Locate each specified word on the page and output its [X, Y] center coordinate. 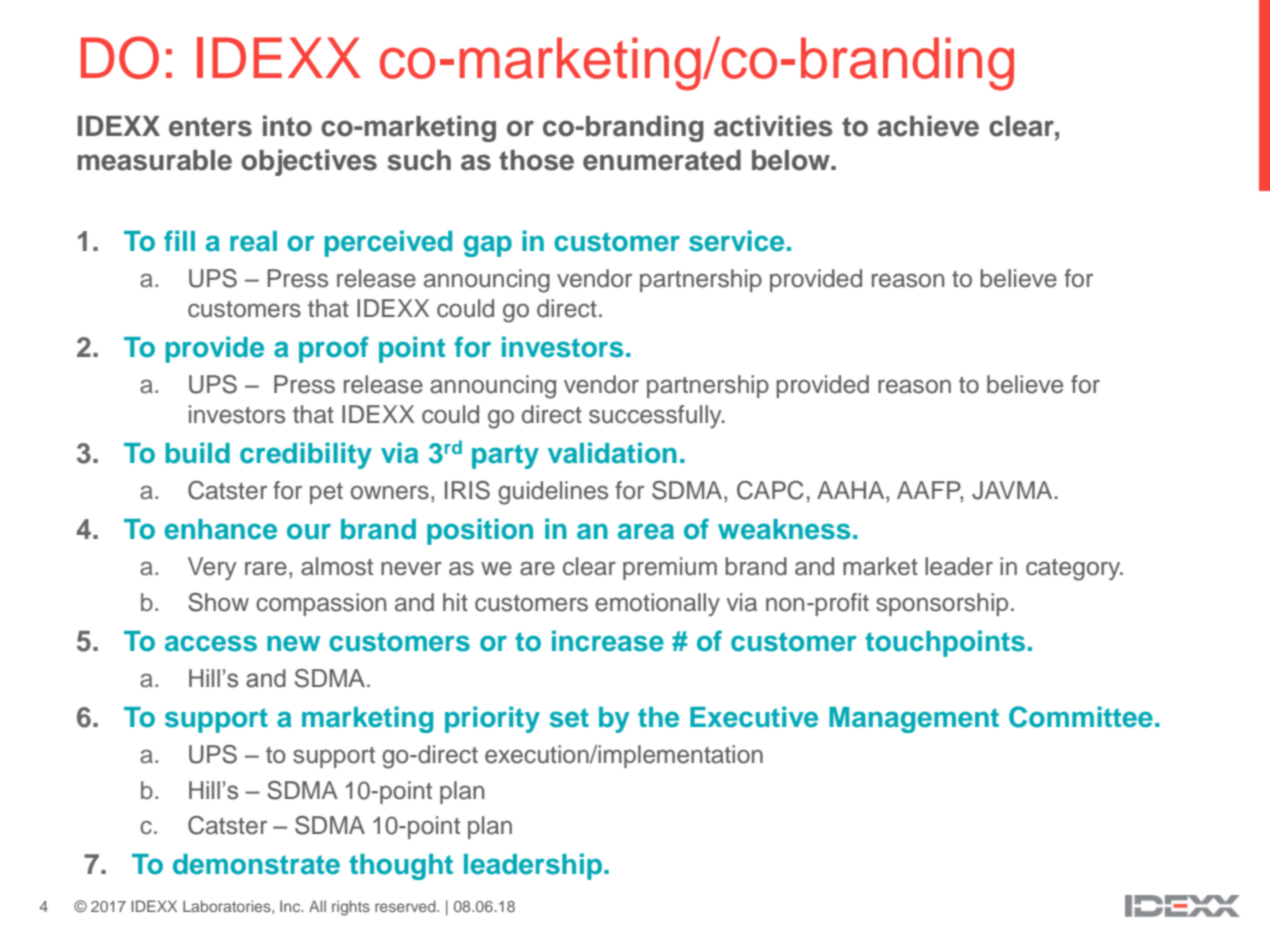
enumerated [662, 160]
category [1074, 570]
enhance [220, 529]
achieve [928, 126]
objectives [309, 162]
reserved [406, 906]
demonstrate [256, 864]
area [646, 531]
